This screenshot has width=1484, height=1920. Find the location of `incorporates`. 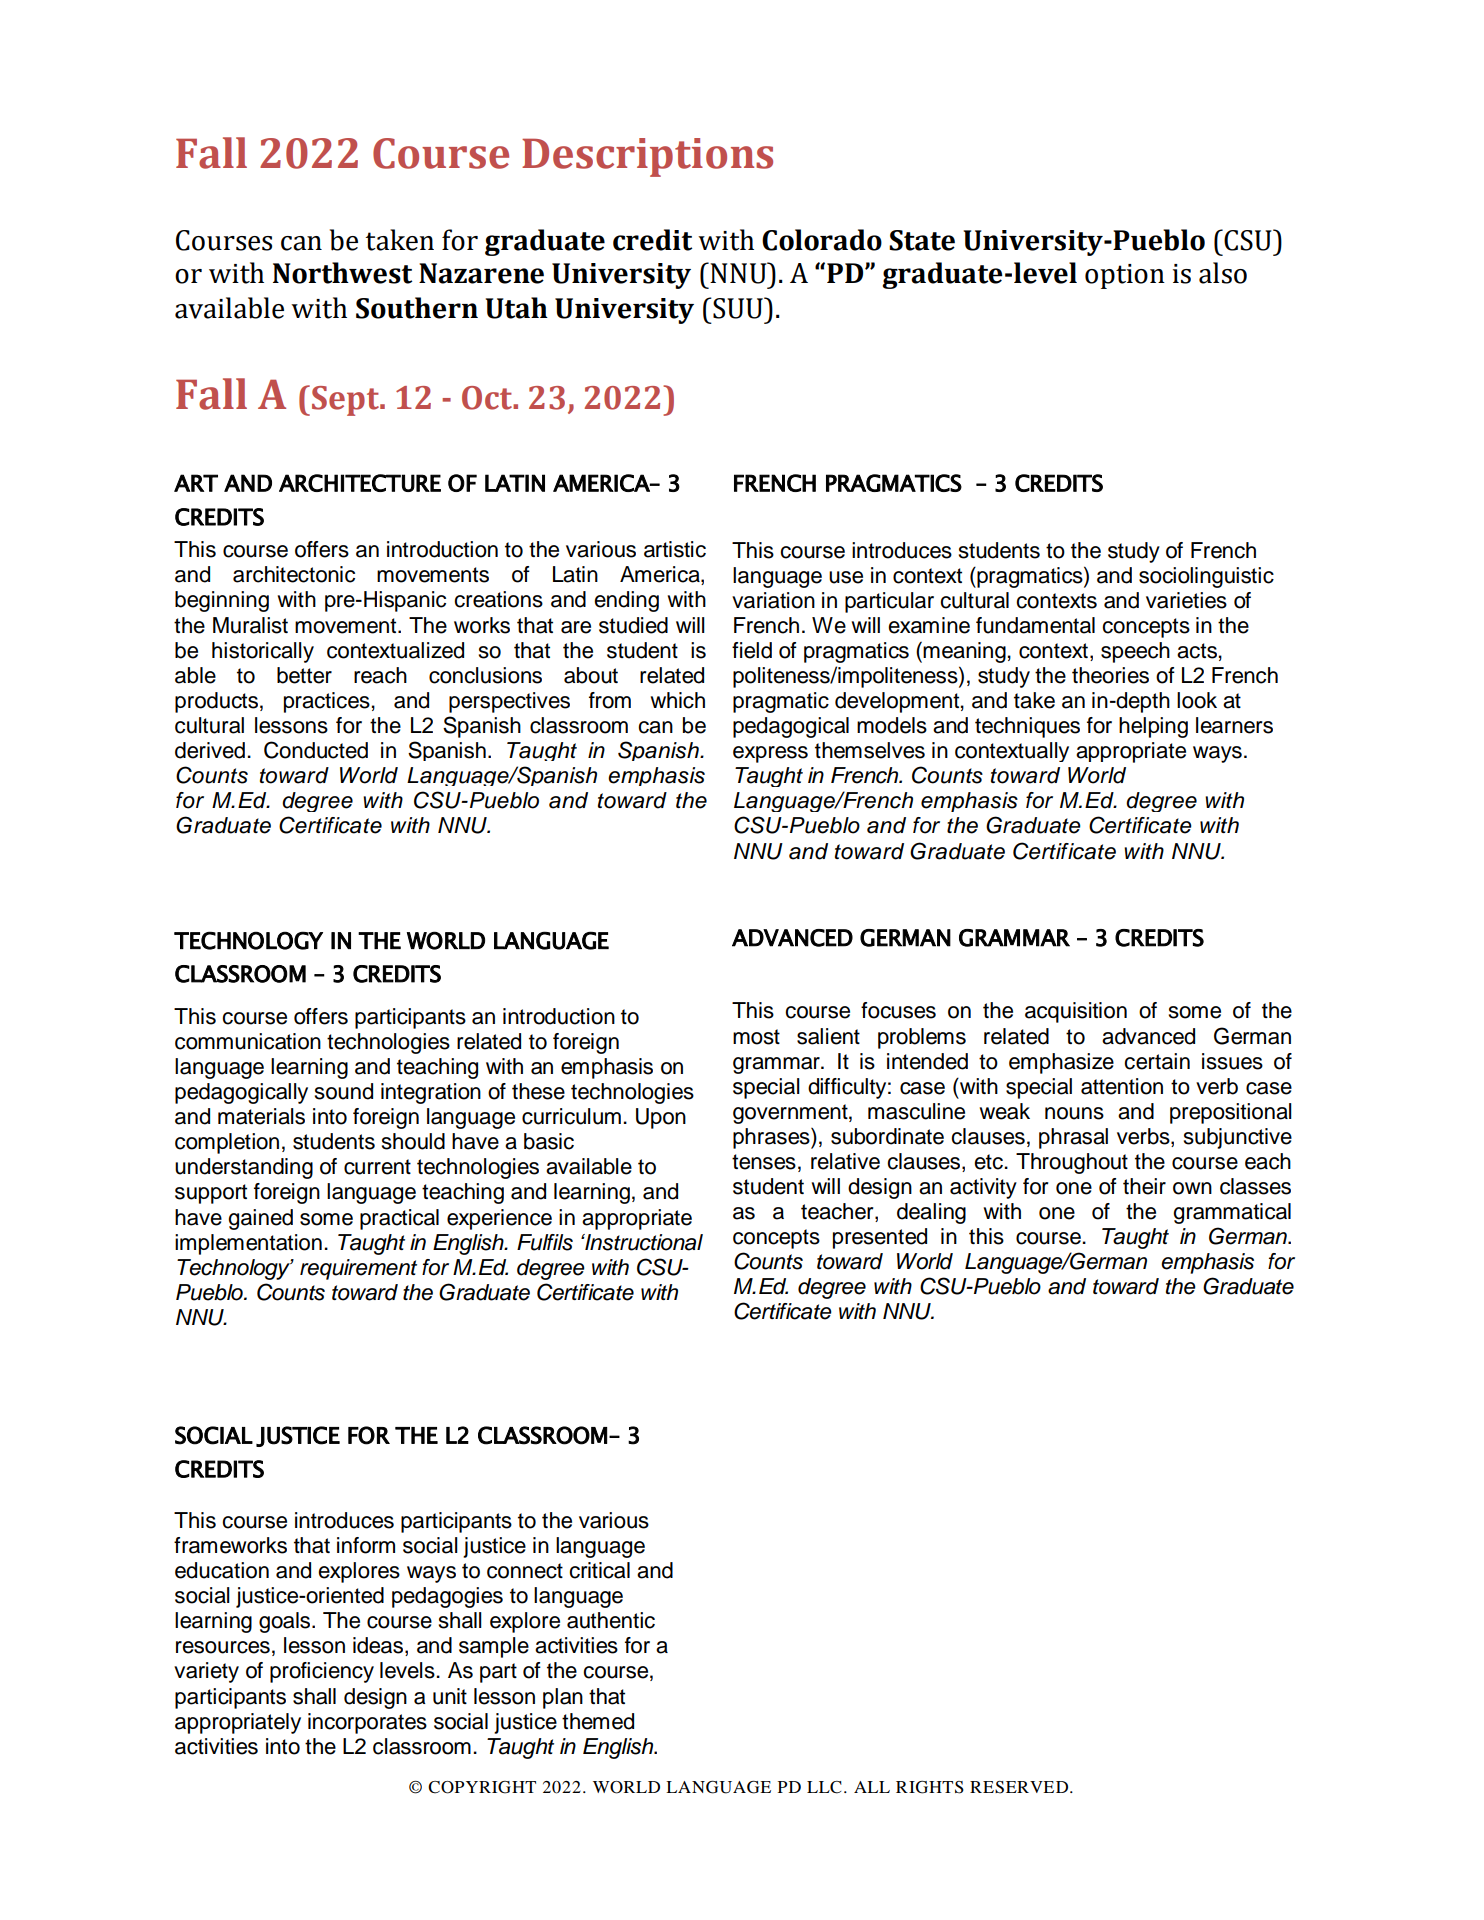

incorporates is located at coordinates (367, 1723).
